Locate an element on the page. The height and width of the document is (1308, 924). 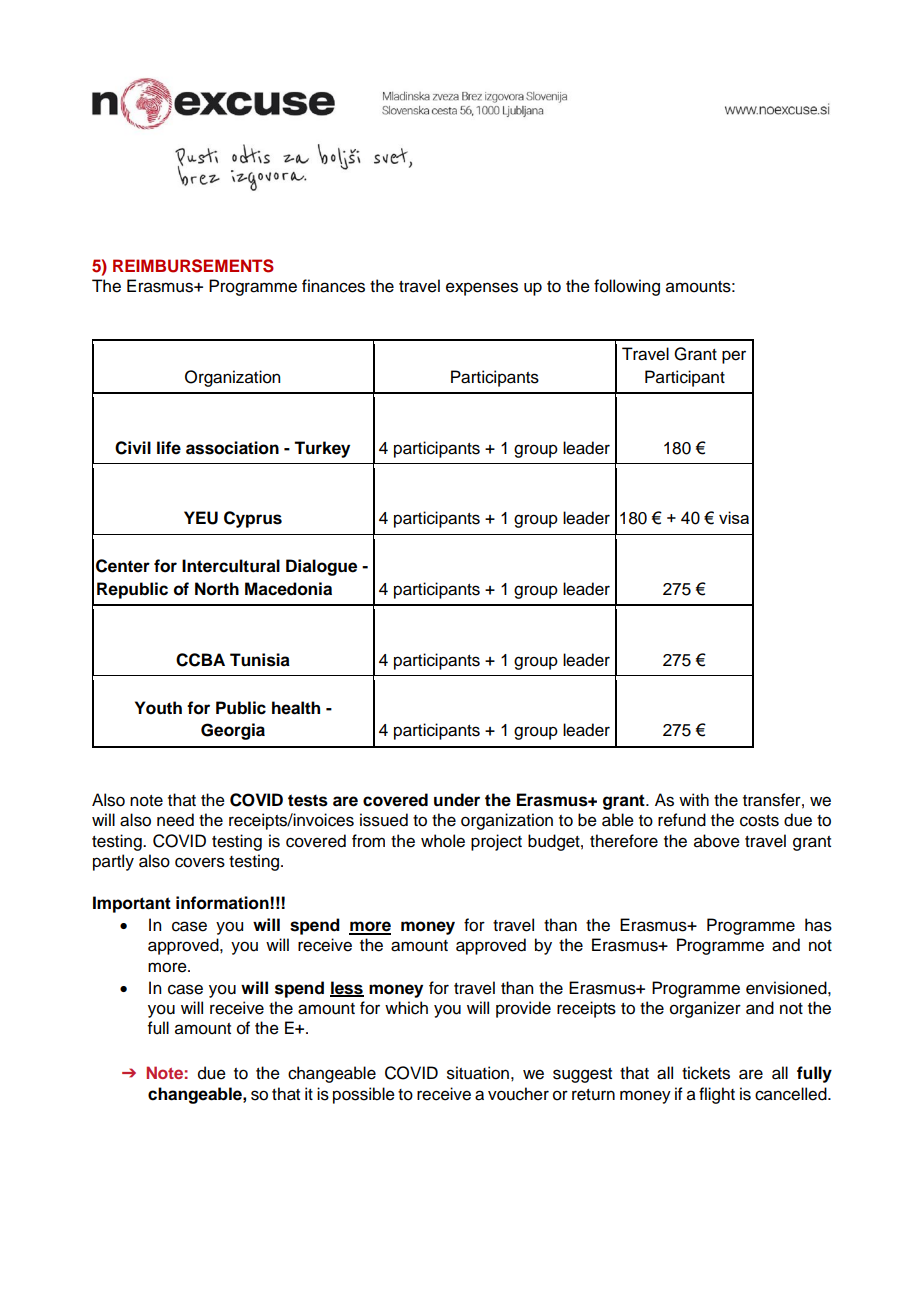
Youth is located at coordinates (158, 708).
